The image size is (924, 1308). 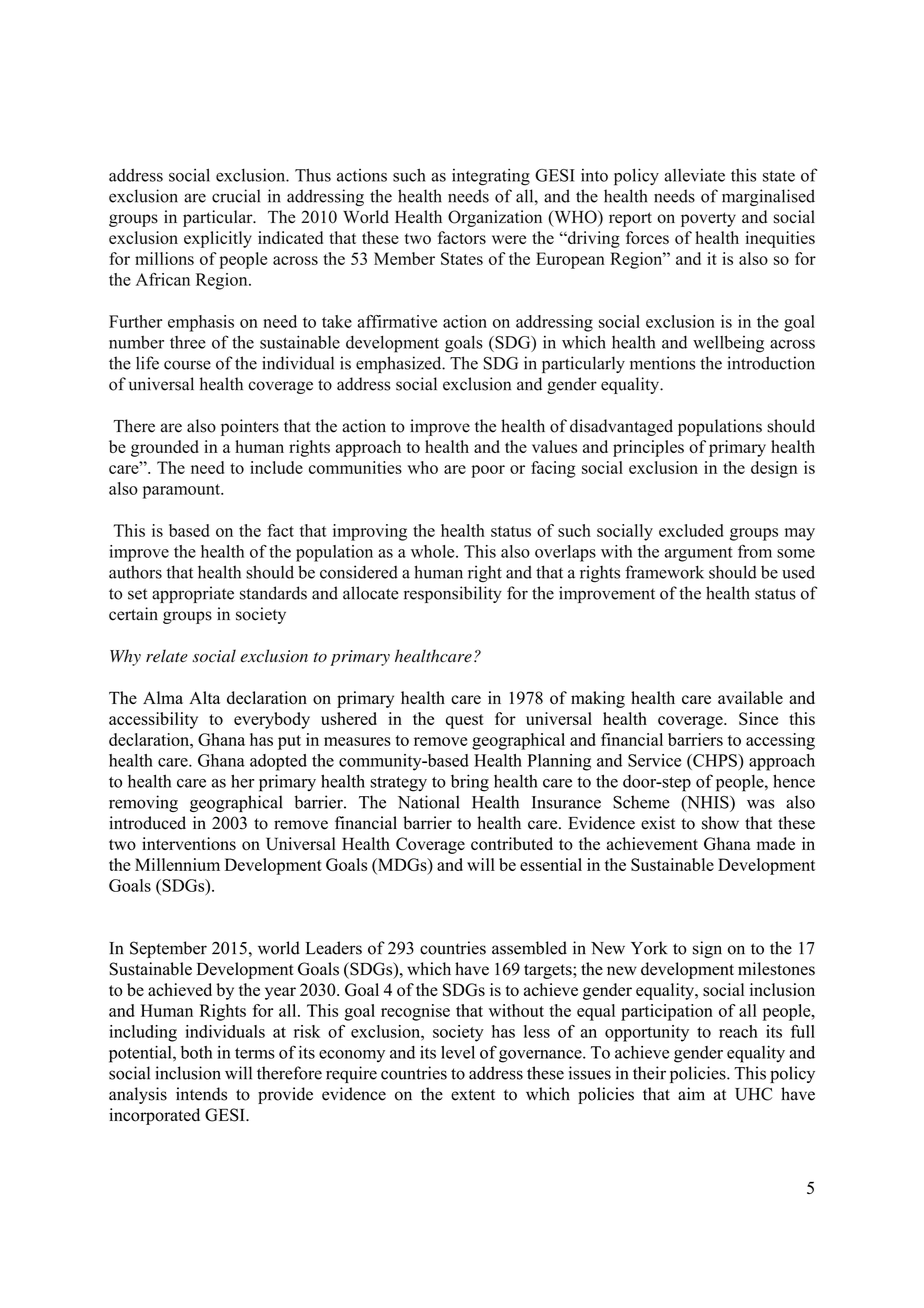 I want to click on crucial, so click(x=236, y=196).
